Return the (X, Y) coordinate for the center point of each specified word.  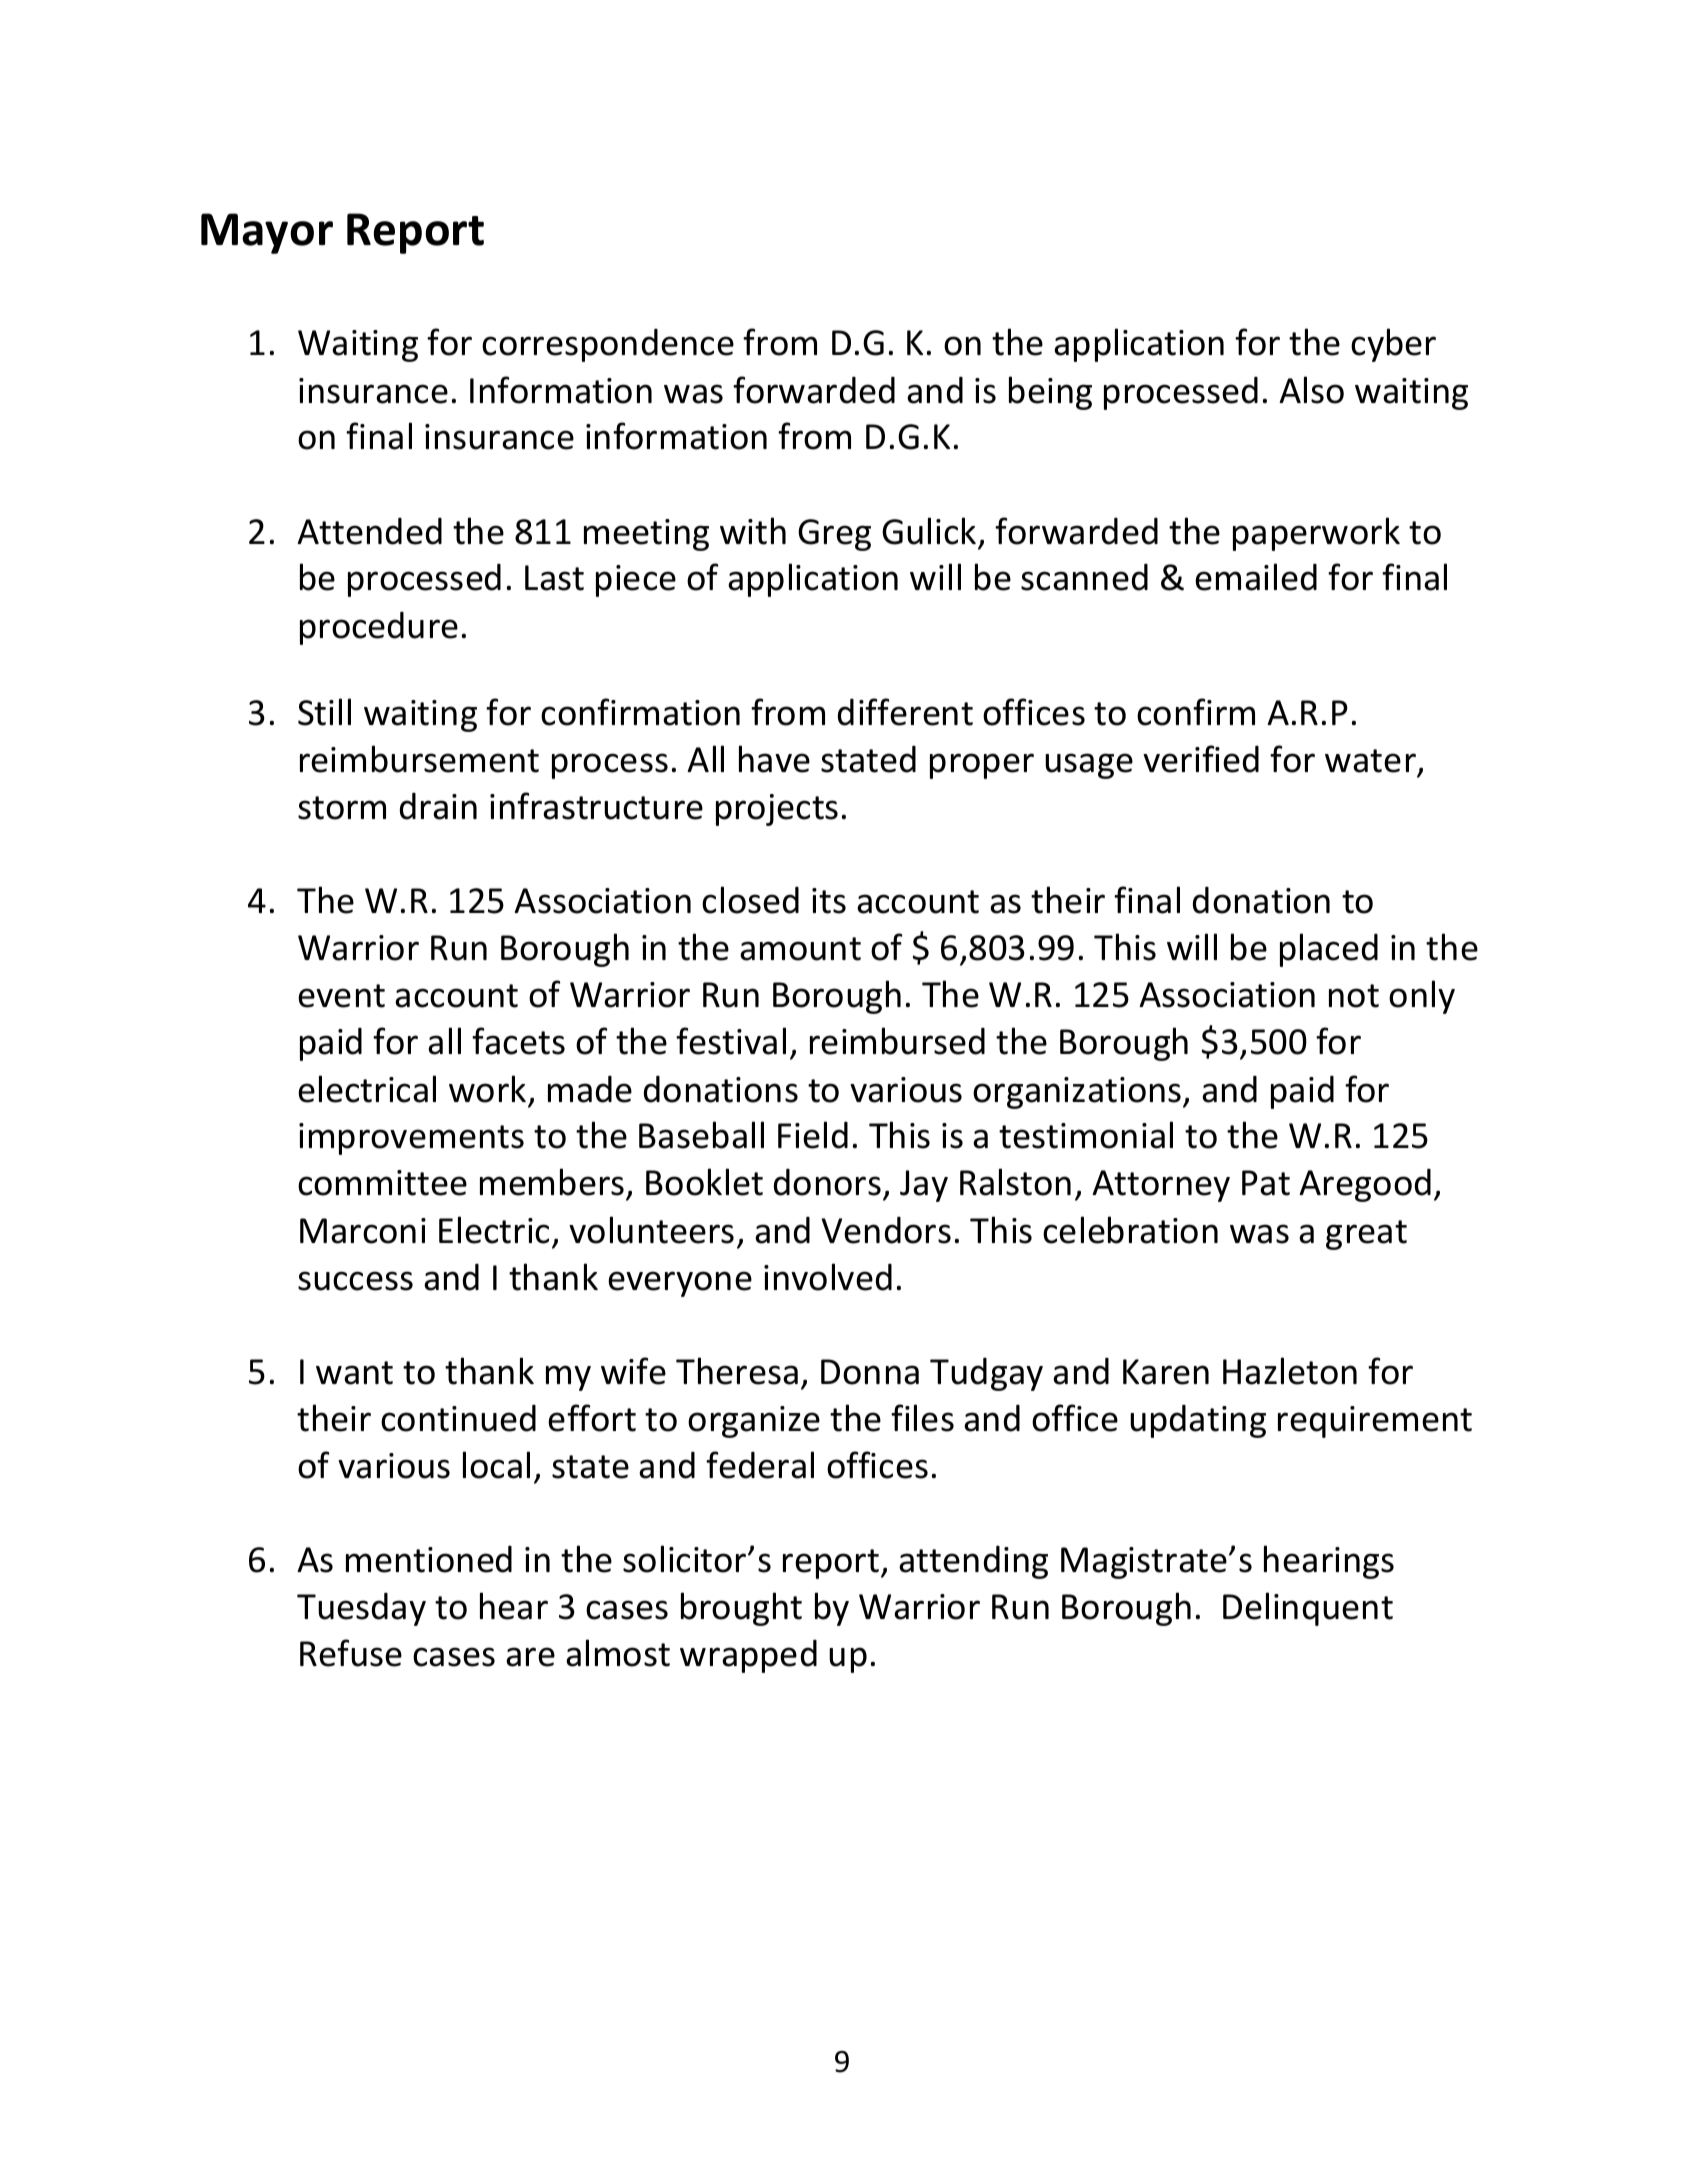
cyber (1393, 345)
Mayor (267, 233)
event (341, 996)
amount (800, 949)
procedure (379, 628)
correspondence (608, 345)
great (1366, 1235)
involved (828, 1277)
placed (1329, 950)
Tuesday (361, 1609)
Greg (834, 535)
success (355, 1281)
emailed (1256, 577)
